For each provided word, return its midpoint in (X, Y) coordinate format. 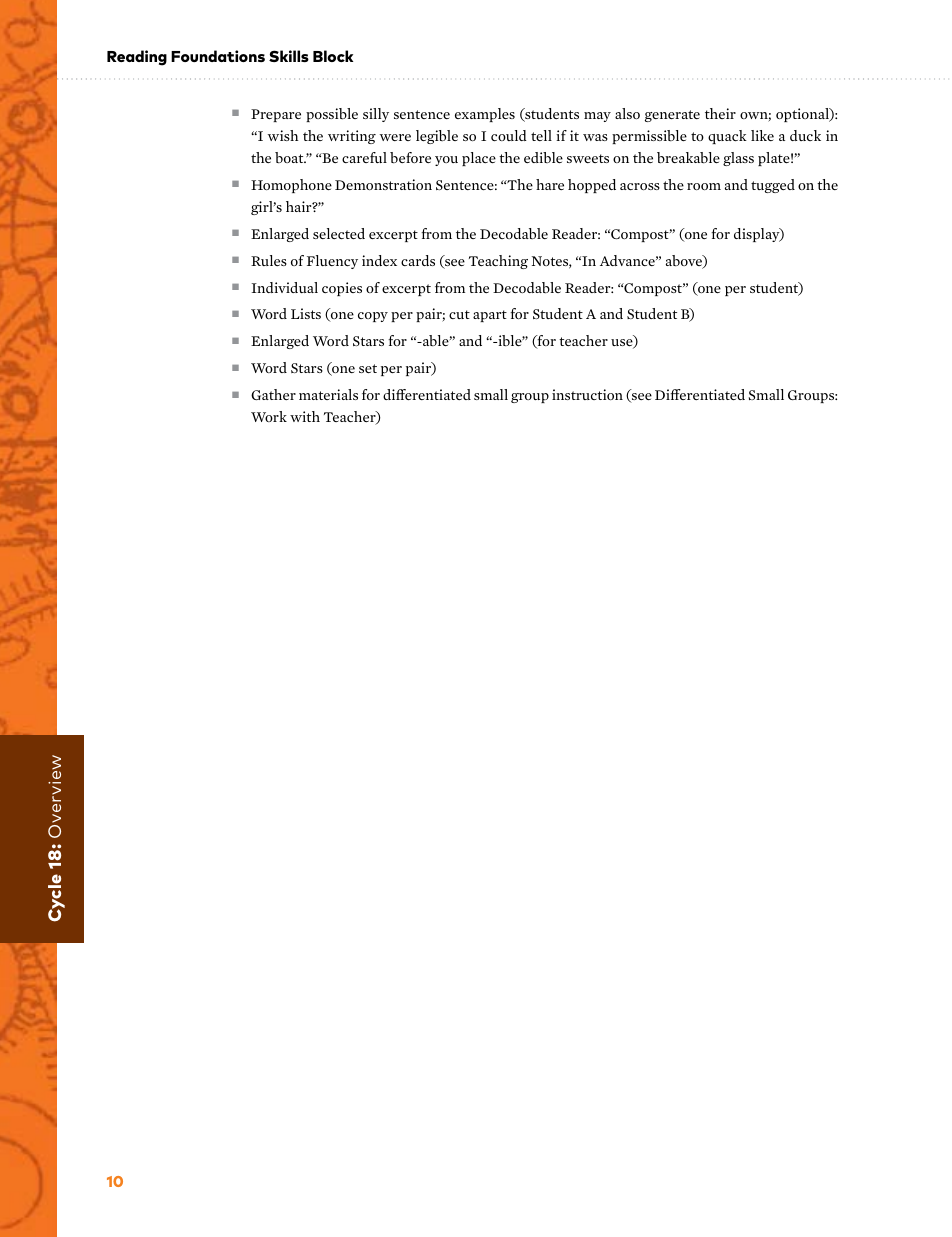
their (720, 113)
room (704, 186)
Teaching (498, 262)
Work (269, 416)
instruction (587, 394)
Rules (269, 260)
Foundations (218, 56)
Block (333, 56)
